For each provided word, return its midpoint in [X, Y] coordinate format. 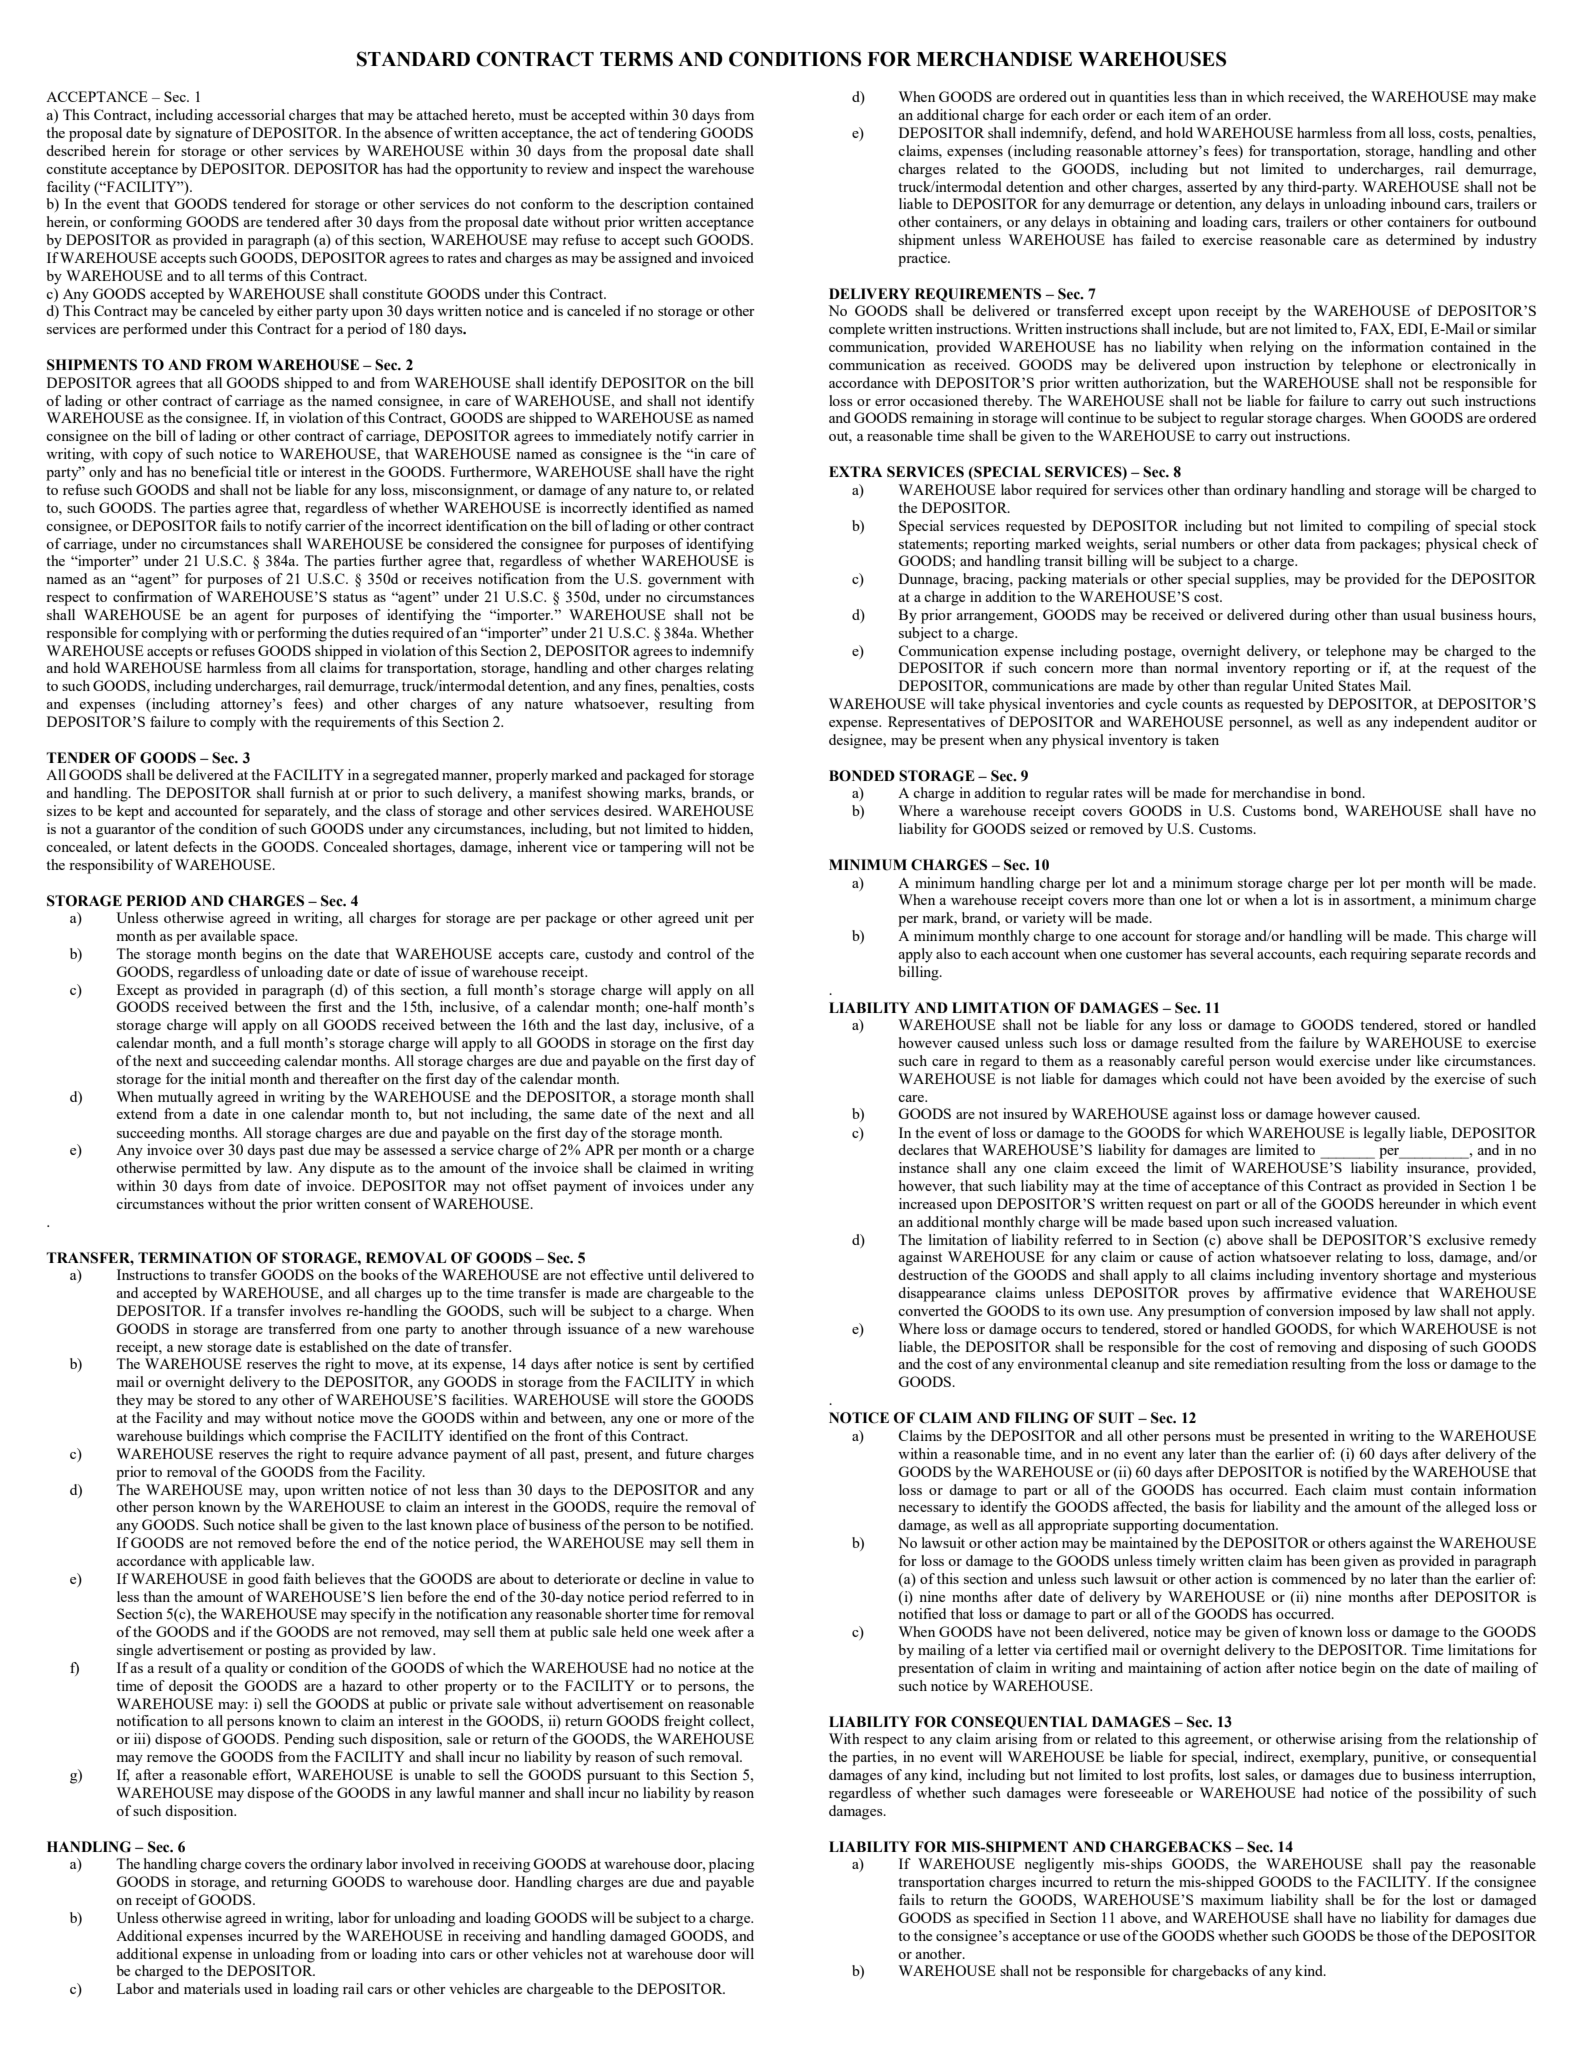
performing [292, 634]
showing [613, 794]
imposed [1364, 1312]
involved [427, 1863]
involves [315, 1310]
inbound [1415, 203]
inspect [640, 170]
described [76, 150]
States [1357, 685]
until [662, 1274]
